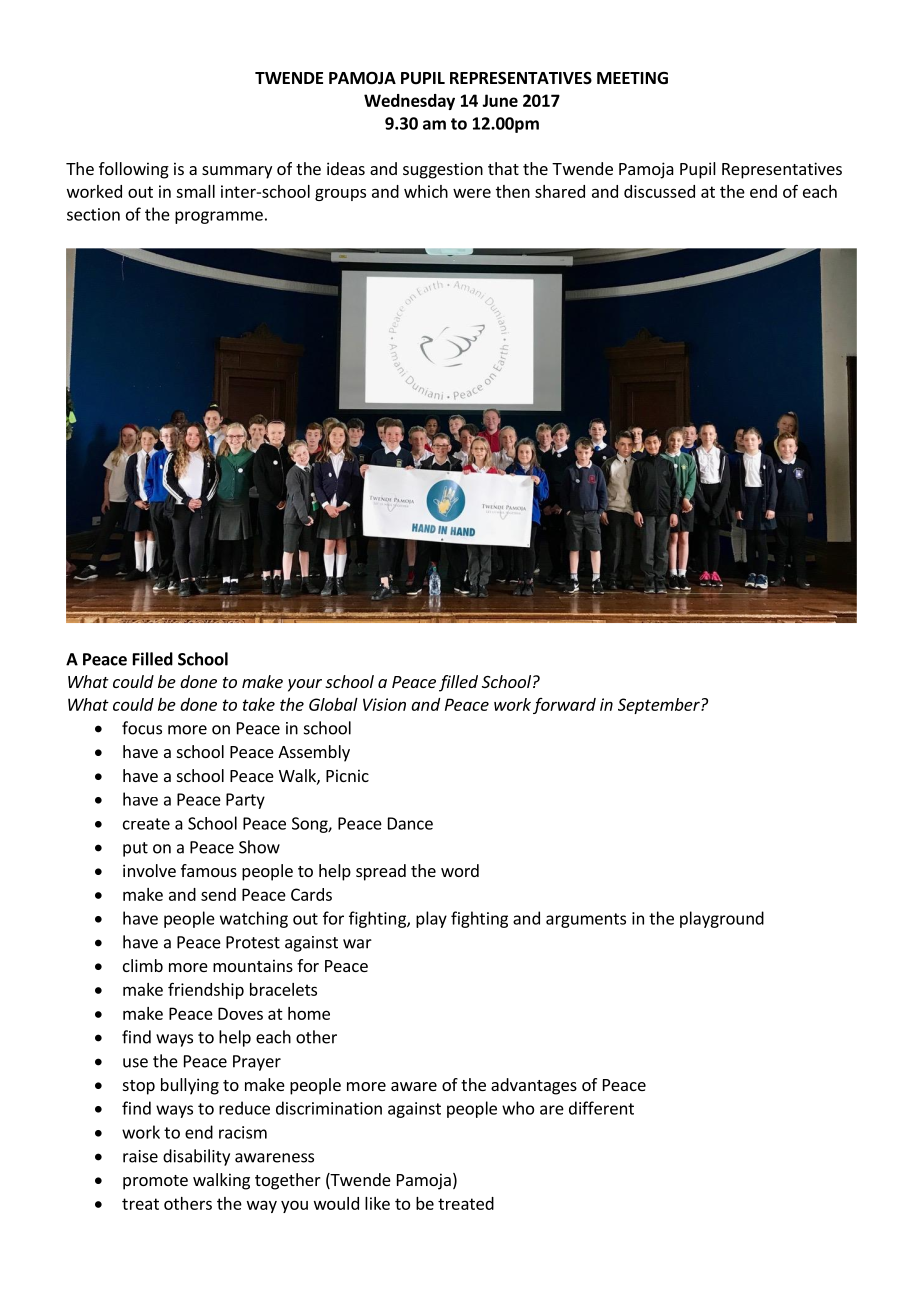 The image size is (924, 1309). I want to click on different, so click(601, 1108).
